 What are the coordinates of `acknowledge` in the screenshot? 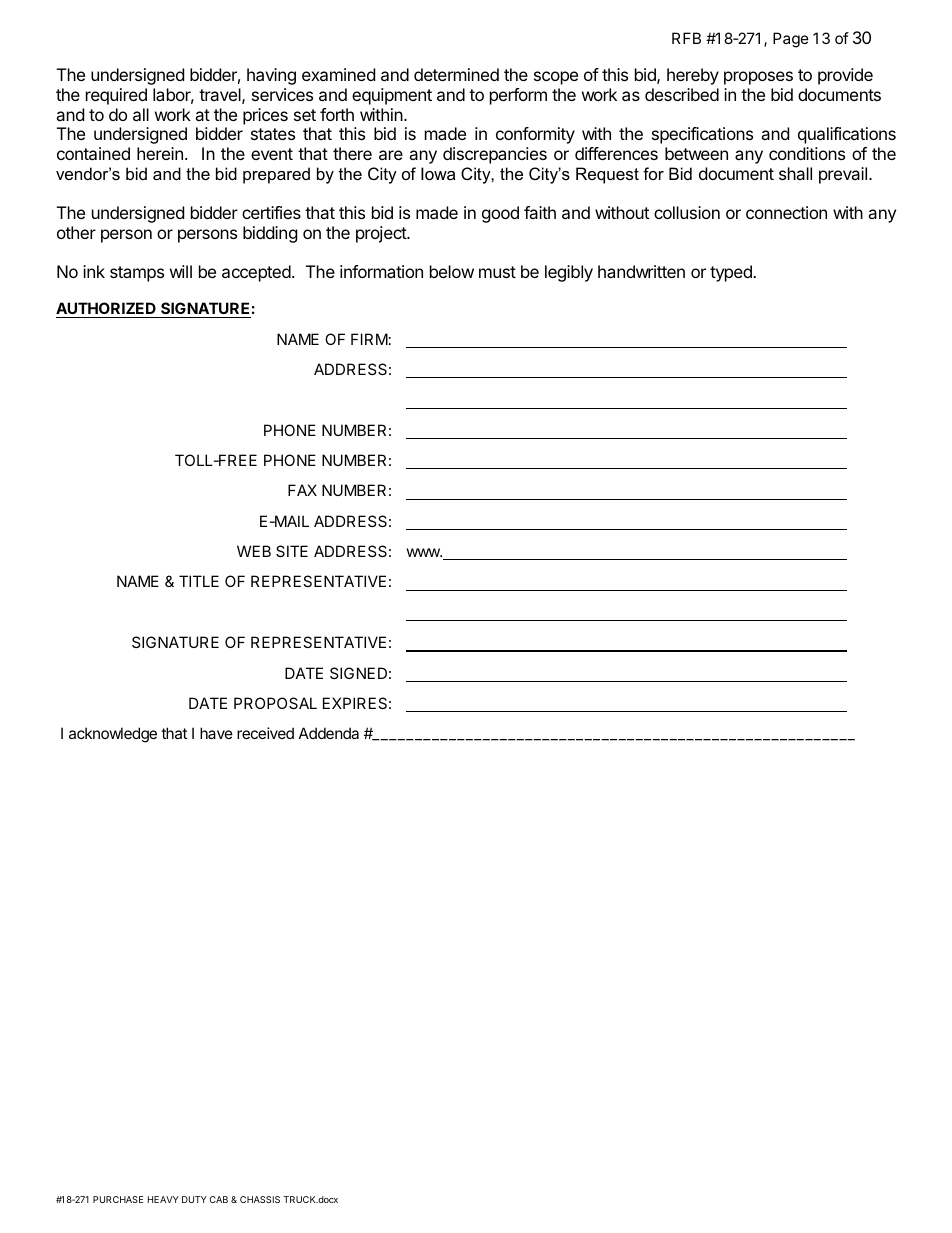 It's located at (113, 735).
